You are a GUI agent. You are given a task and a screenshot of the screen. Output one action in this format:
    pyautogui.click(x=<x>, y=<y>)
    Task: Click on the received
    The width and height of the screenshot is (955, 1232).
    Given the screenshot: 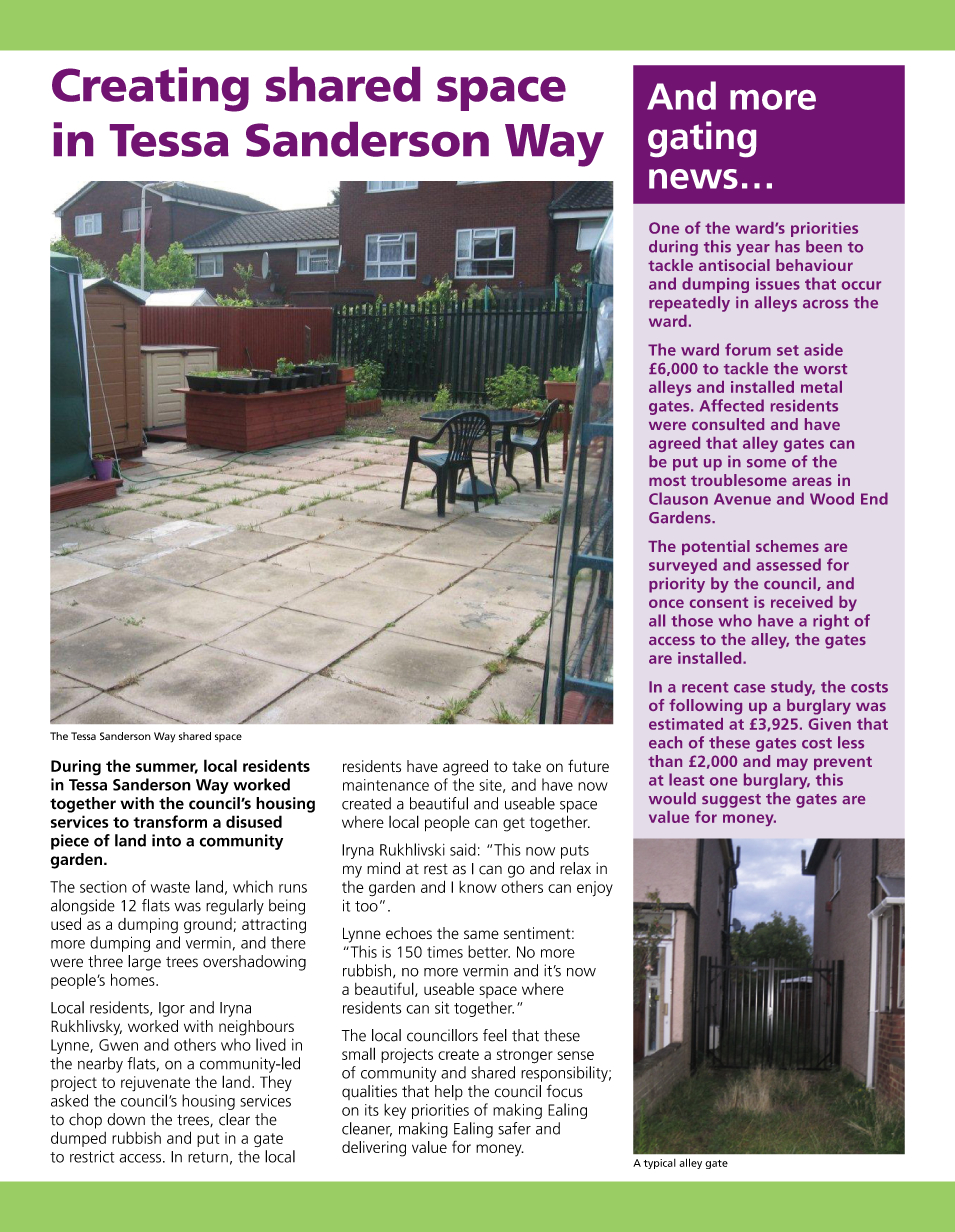 What is the action you would take?
    pyautogui.click(x=802, y=602)
